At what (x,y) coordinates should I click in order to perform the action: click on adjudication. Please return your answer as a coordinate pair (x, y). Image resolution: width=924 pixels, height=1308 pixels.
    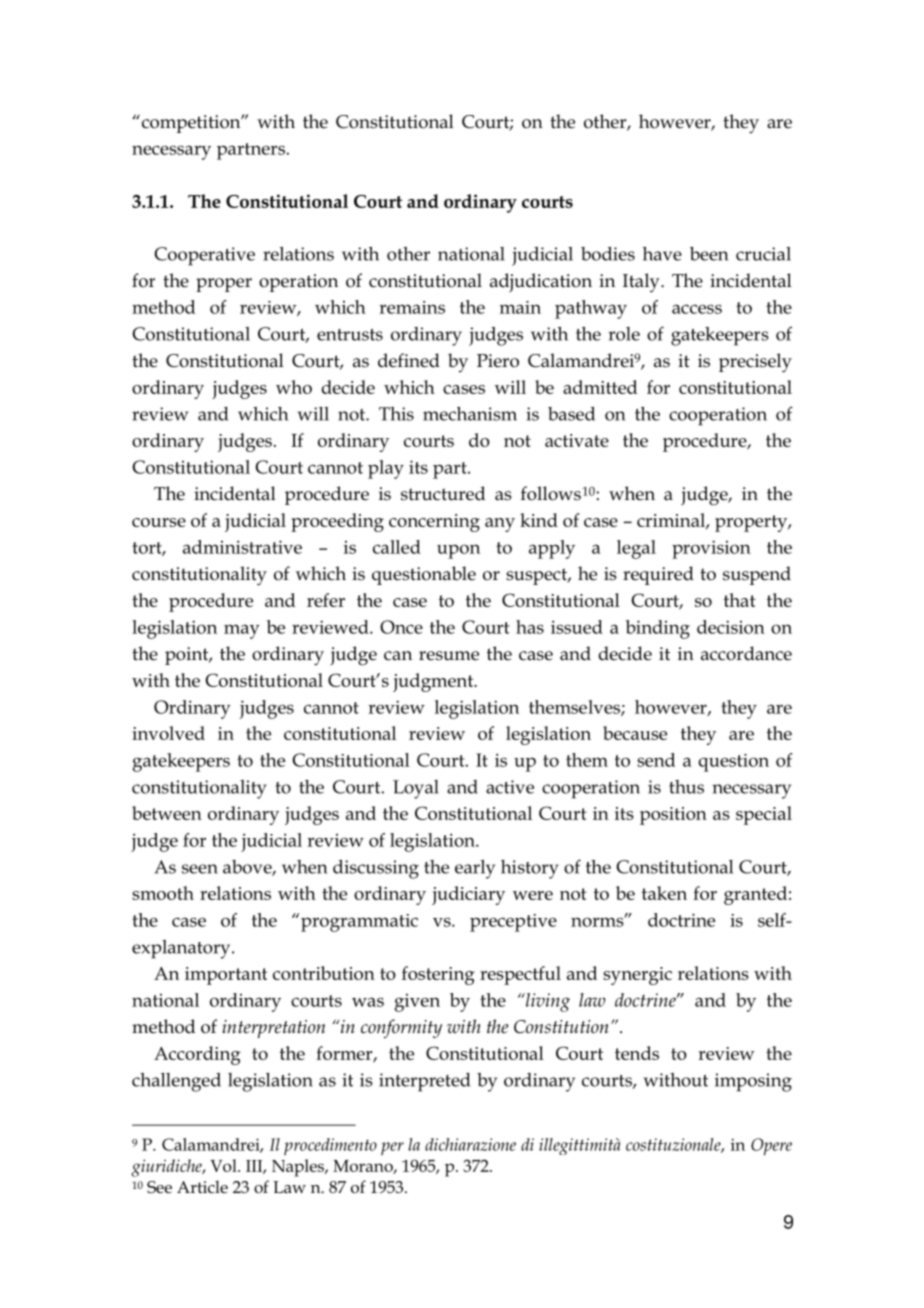
    Looking at the image, I should click on (541, 283).
